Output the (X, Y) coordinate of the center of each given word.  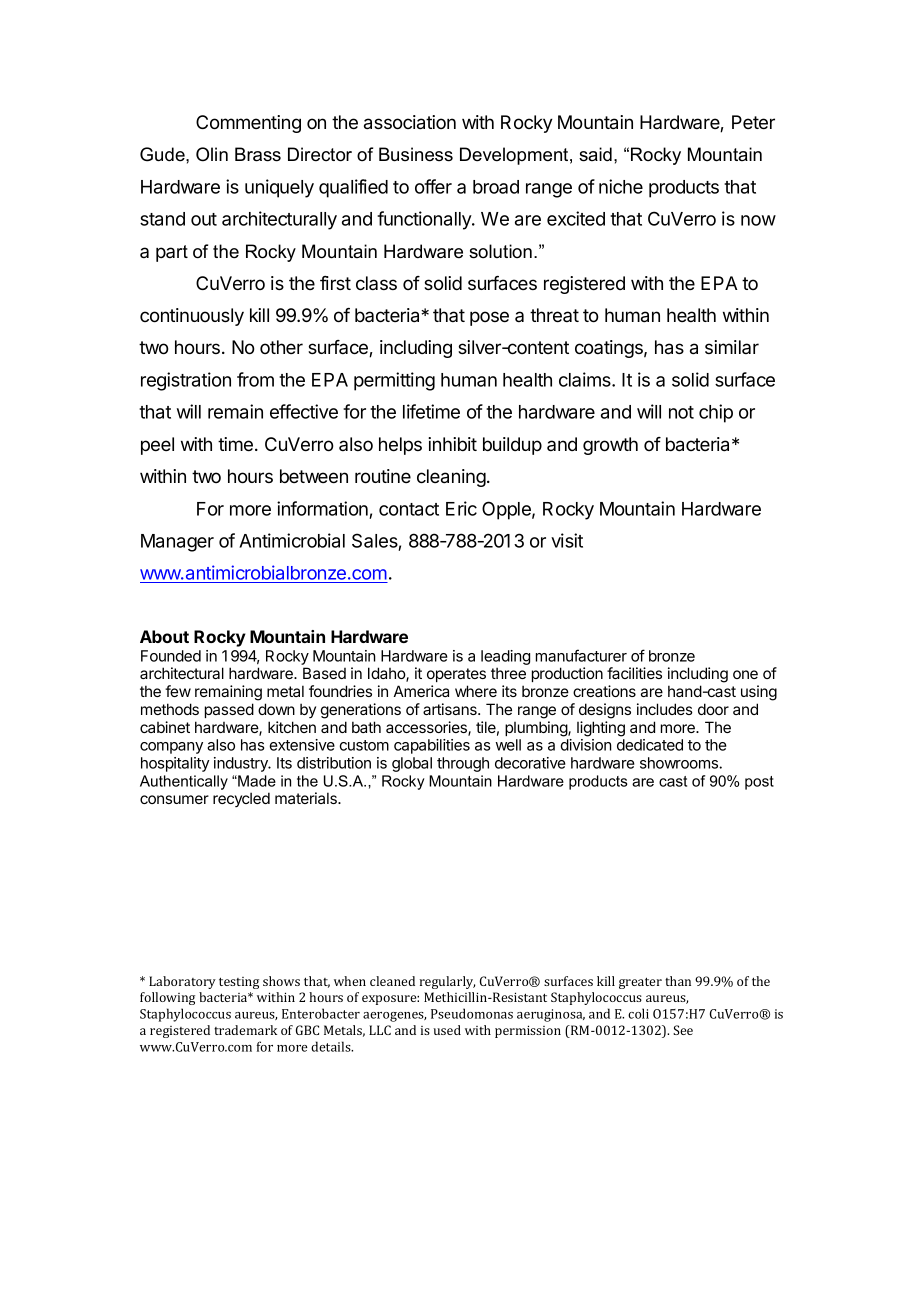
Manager (177, 543)
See (683, 1030)
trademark (245, 1030)
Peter (753, 122)
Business (416, 154)
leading (505, 657)
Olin (212, 154)
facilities (634, 673)
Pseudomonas (472, 1013)
